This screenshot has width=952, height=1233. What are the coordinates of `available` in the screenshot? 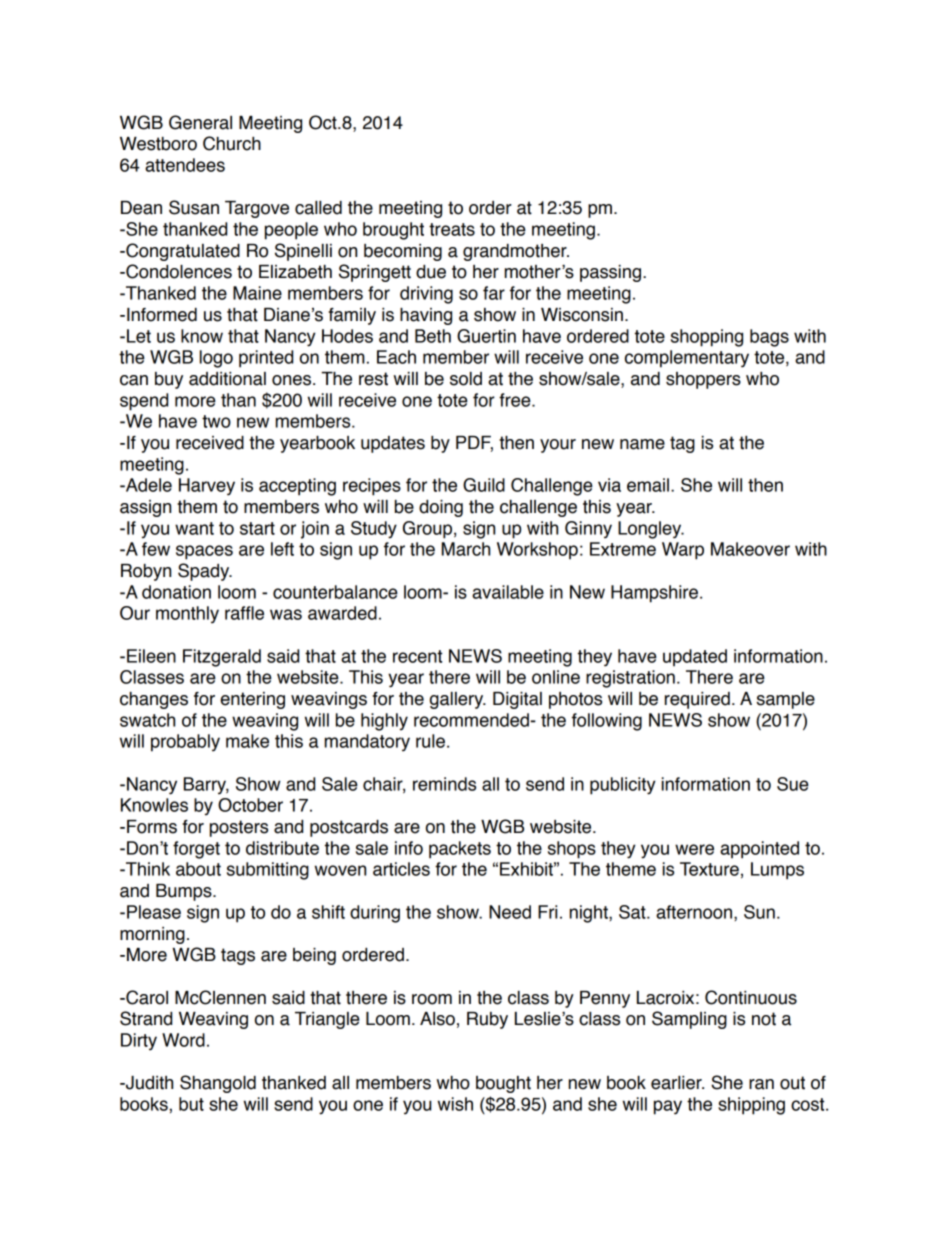 It's located at (508, 592).
